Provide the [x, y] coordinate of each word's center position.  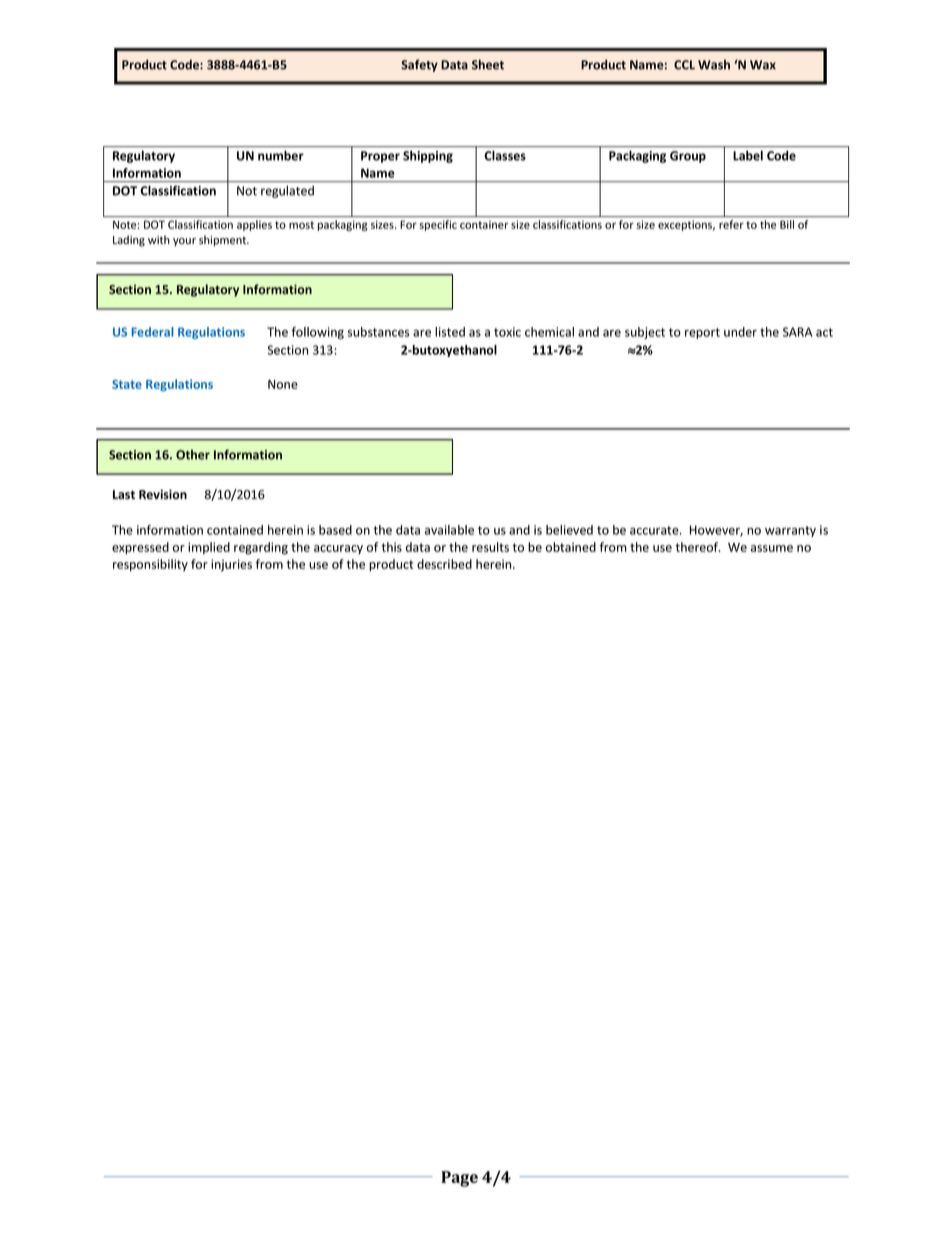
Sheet [488, 64]
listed [450, 332]
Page [459, 1179]
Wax [763, 65]
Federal [153, 332]
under [740, 332]
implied [209, 548]
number [281, 155]
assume [772, 548]
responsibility [150, 565]
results [490, 547]
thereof [698, 547]
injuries [231, 565]
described [444, 564]
